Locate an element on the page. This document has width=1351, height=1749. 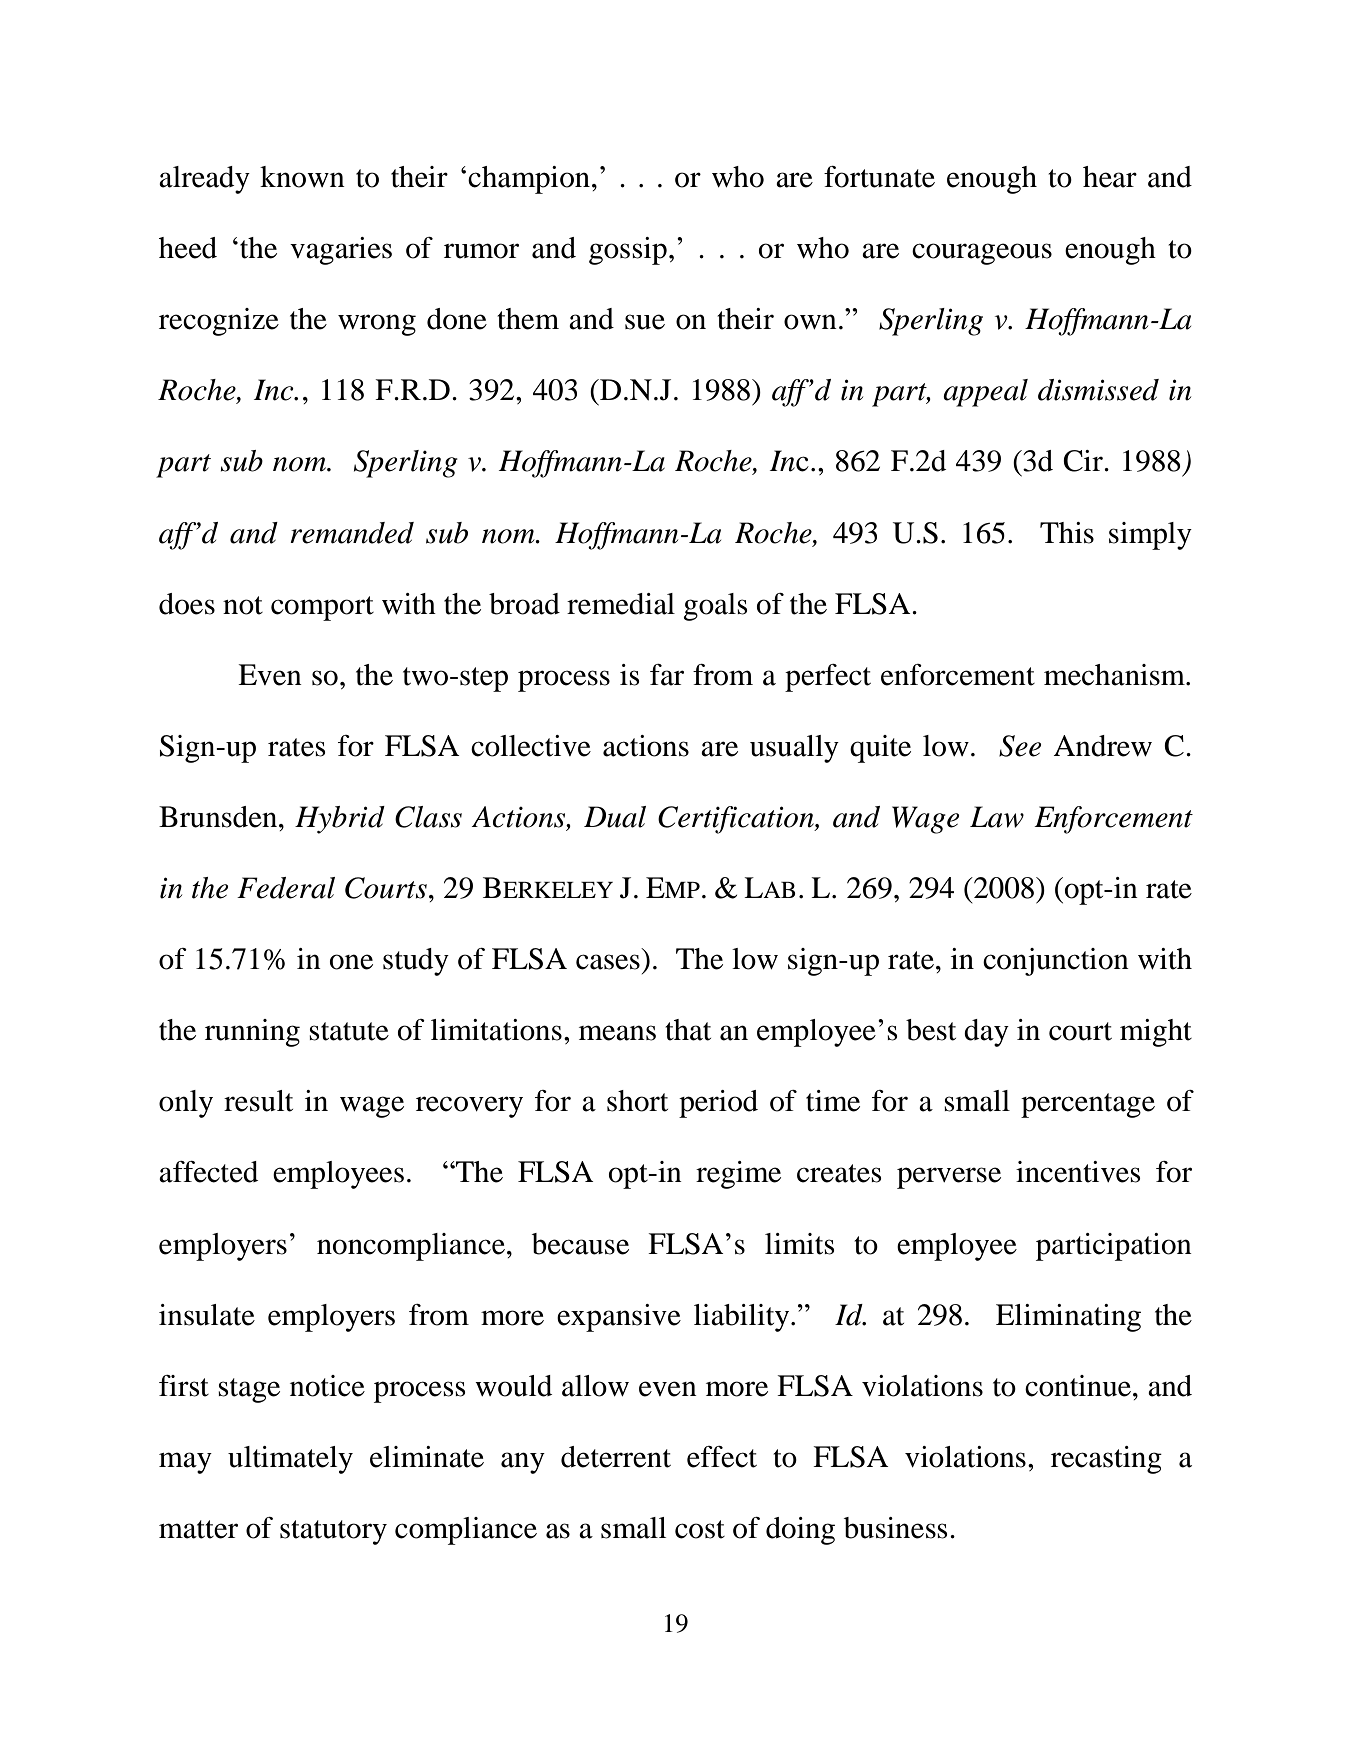
known is located at coordinates (302, 177).
